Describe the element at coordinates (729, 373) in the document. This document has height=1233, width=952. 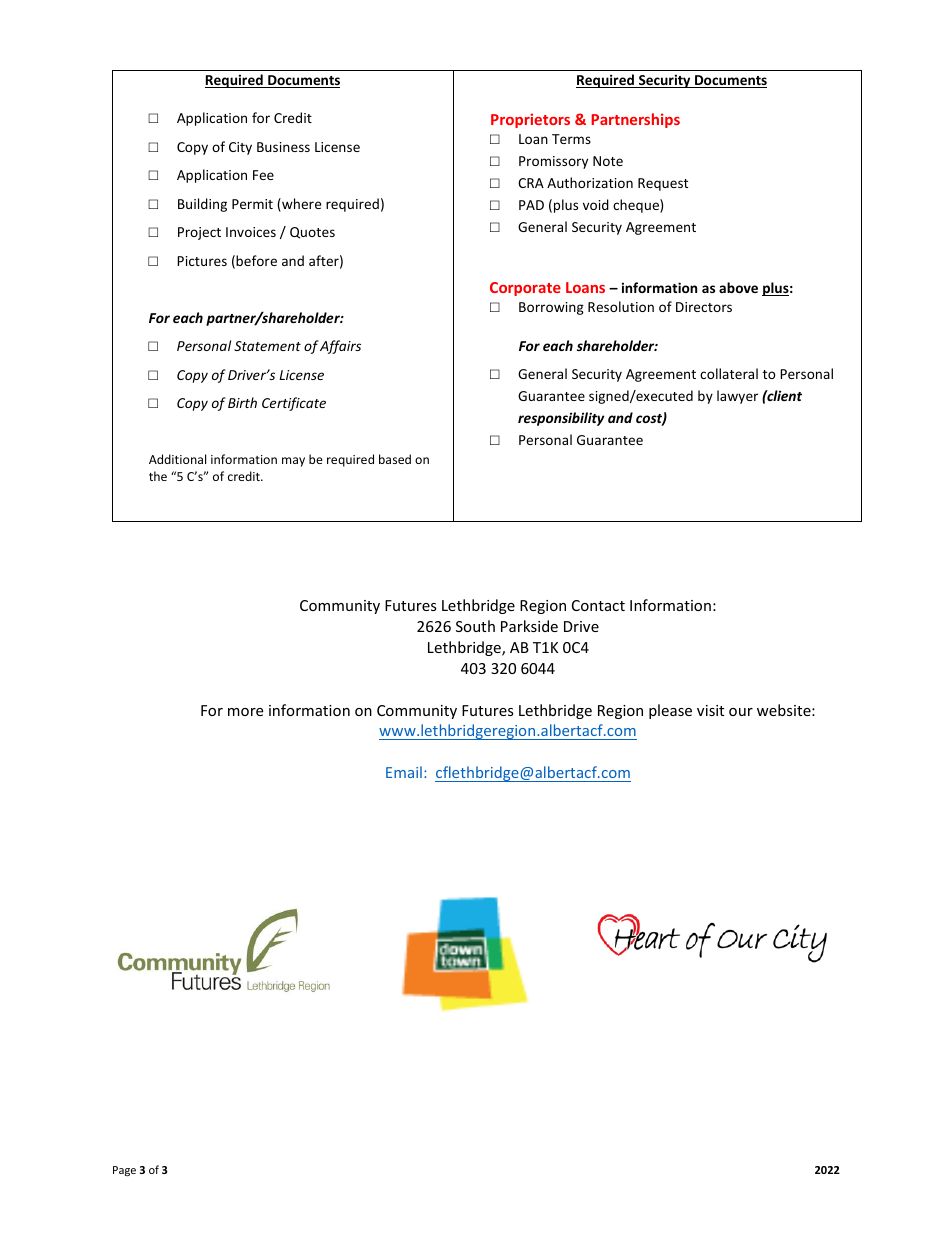
I see `collateral` at that location.
